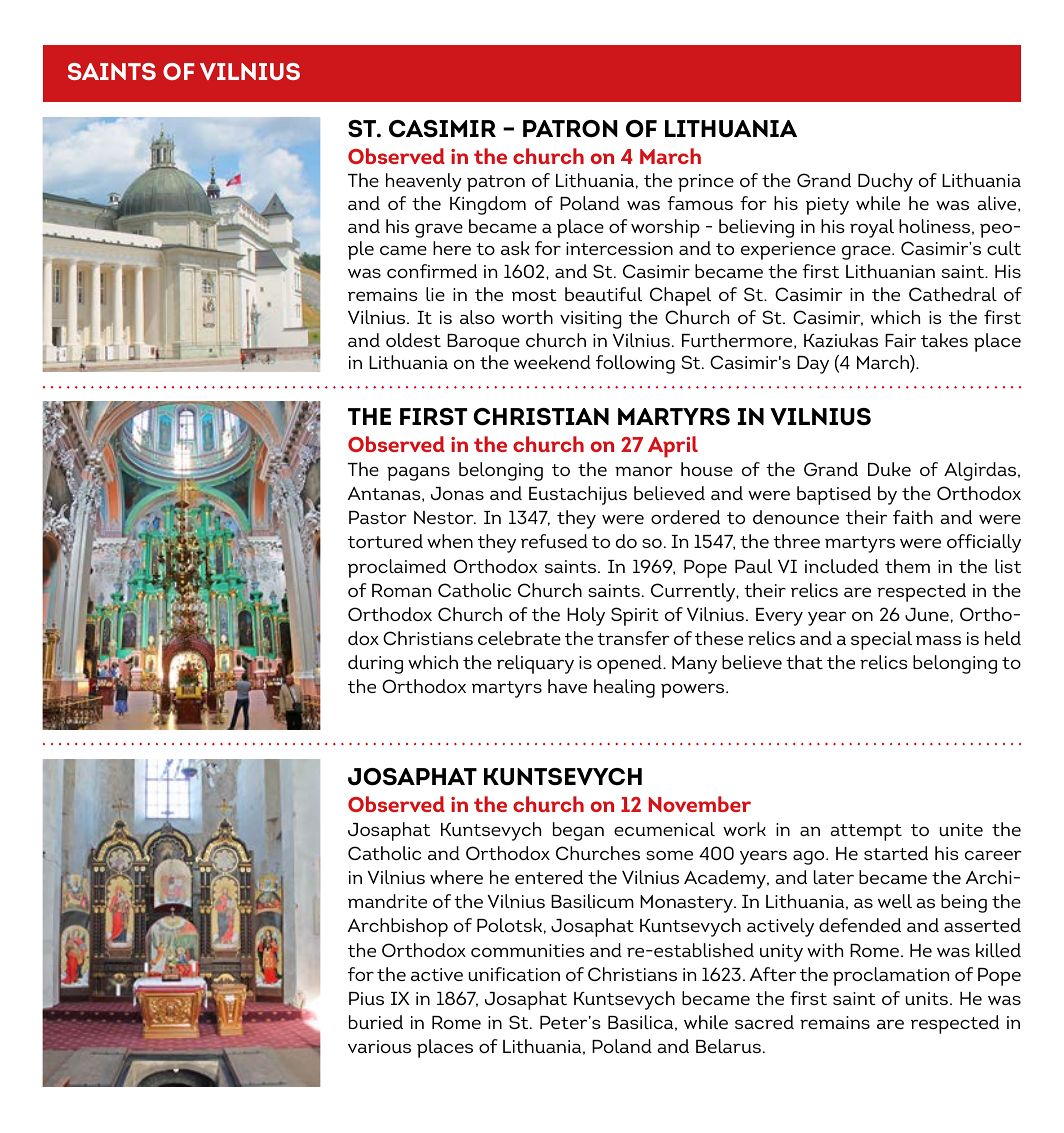 This screenshot has width=1064, height=1133. I want to click on Belarus, so click(728, 1046).
